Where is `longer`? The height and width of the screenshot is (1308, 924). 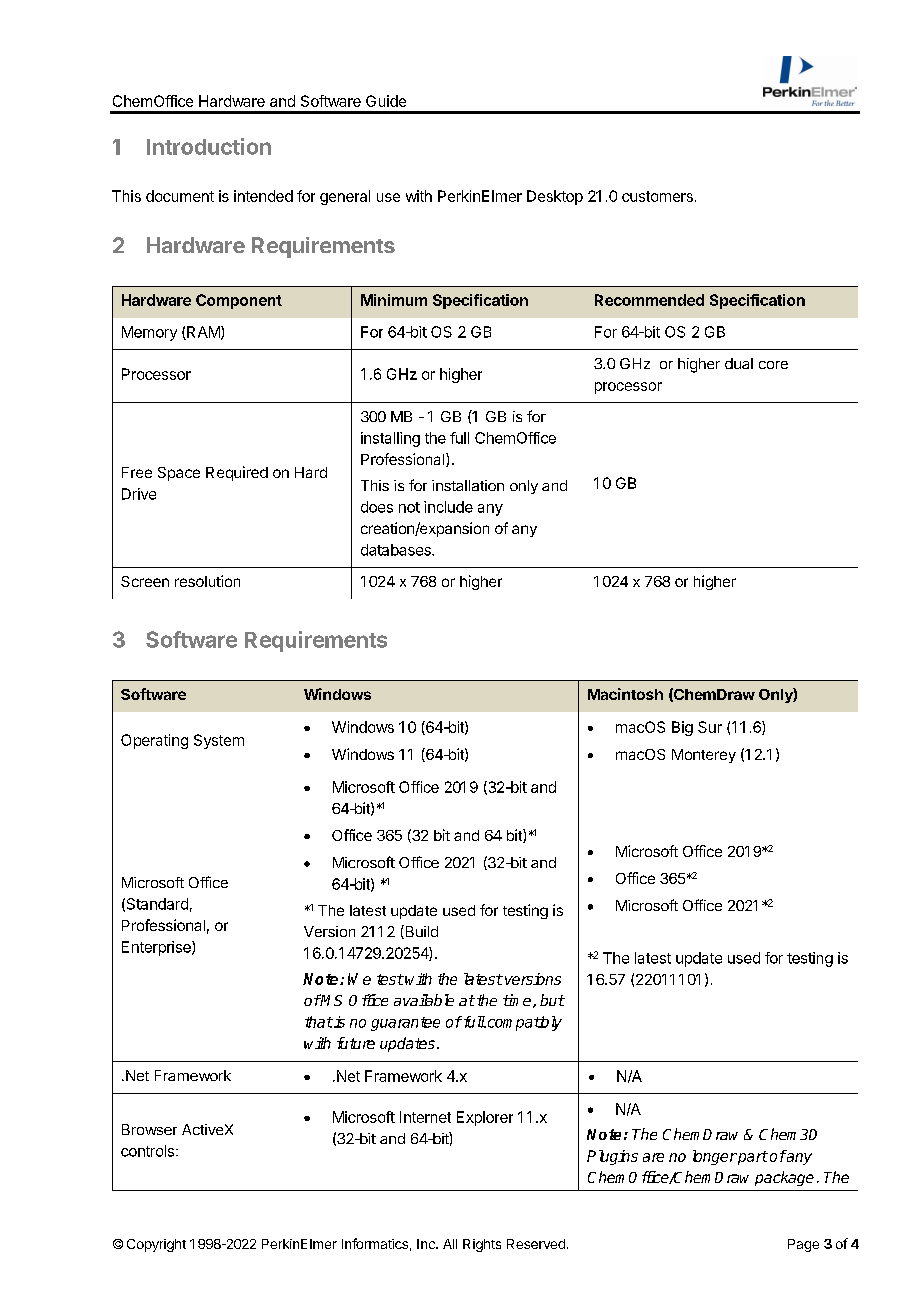 longer is located at coordinates (715, 1157).
